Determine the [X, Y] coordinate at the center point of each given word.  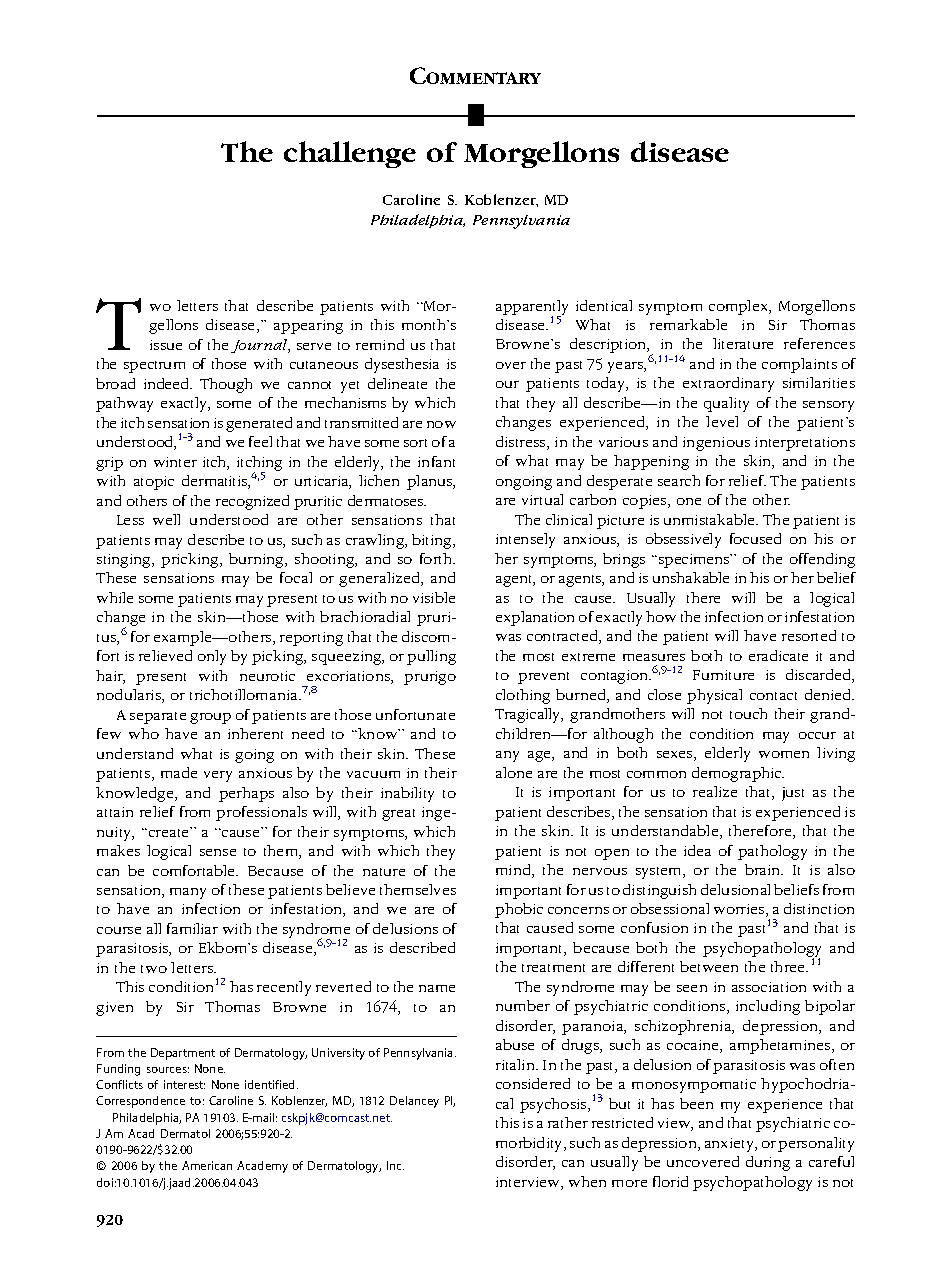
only [212, 657]
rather [568, 1122]
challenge [350, 154]
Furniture [723, 675]
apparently [532, 308]
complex [740, 307]
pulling [431, 657]
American [207, 1165]
